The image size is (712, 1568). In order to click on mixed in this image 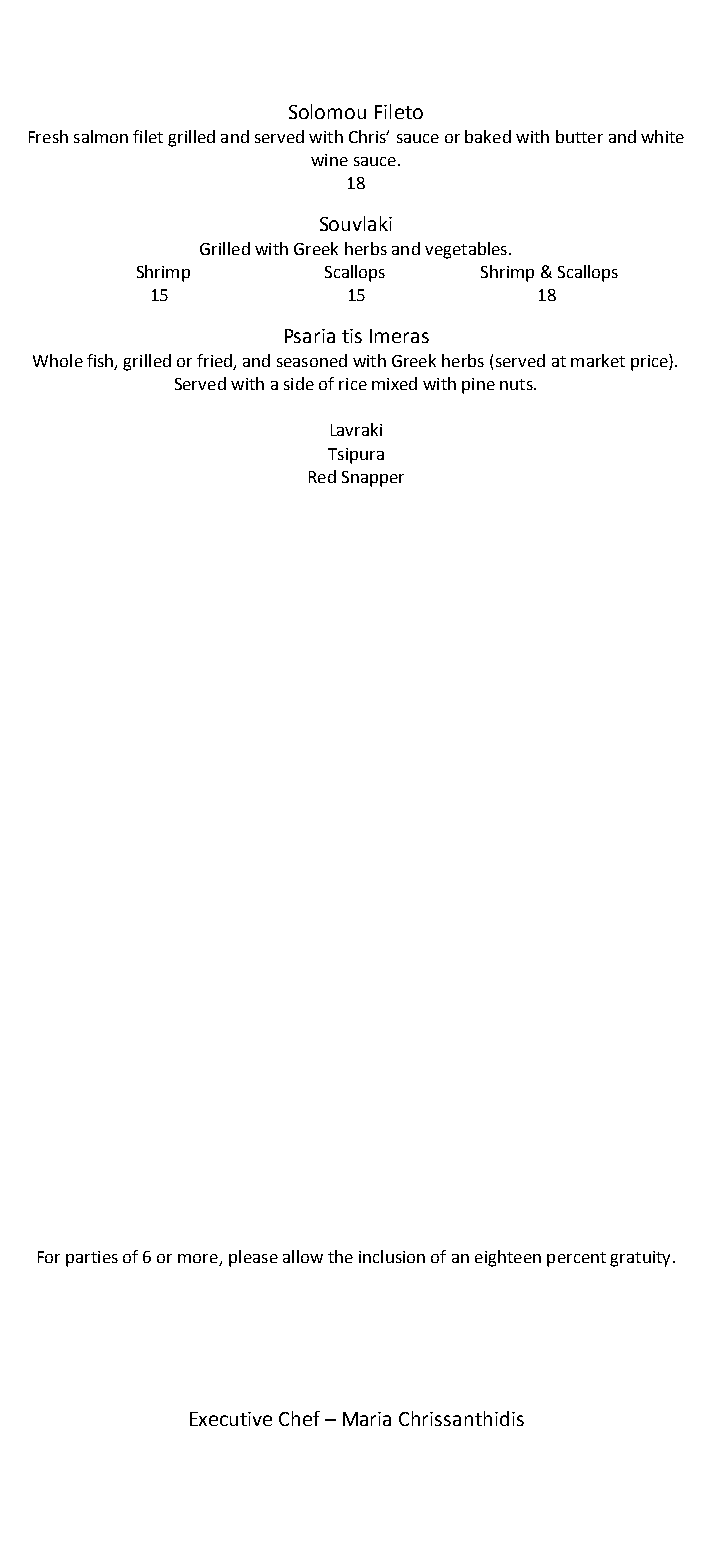, I will do `click(394, 383)`.
